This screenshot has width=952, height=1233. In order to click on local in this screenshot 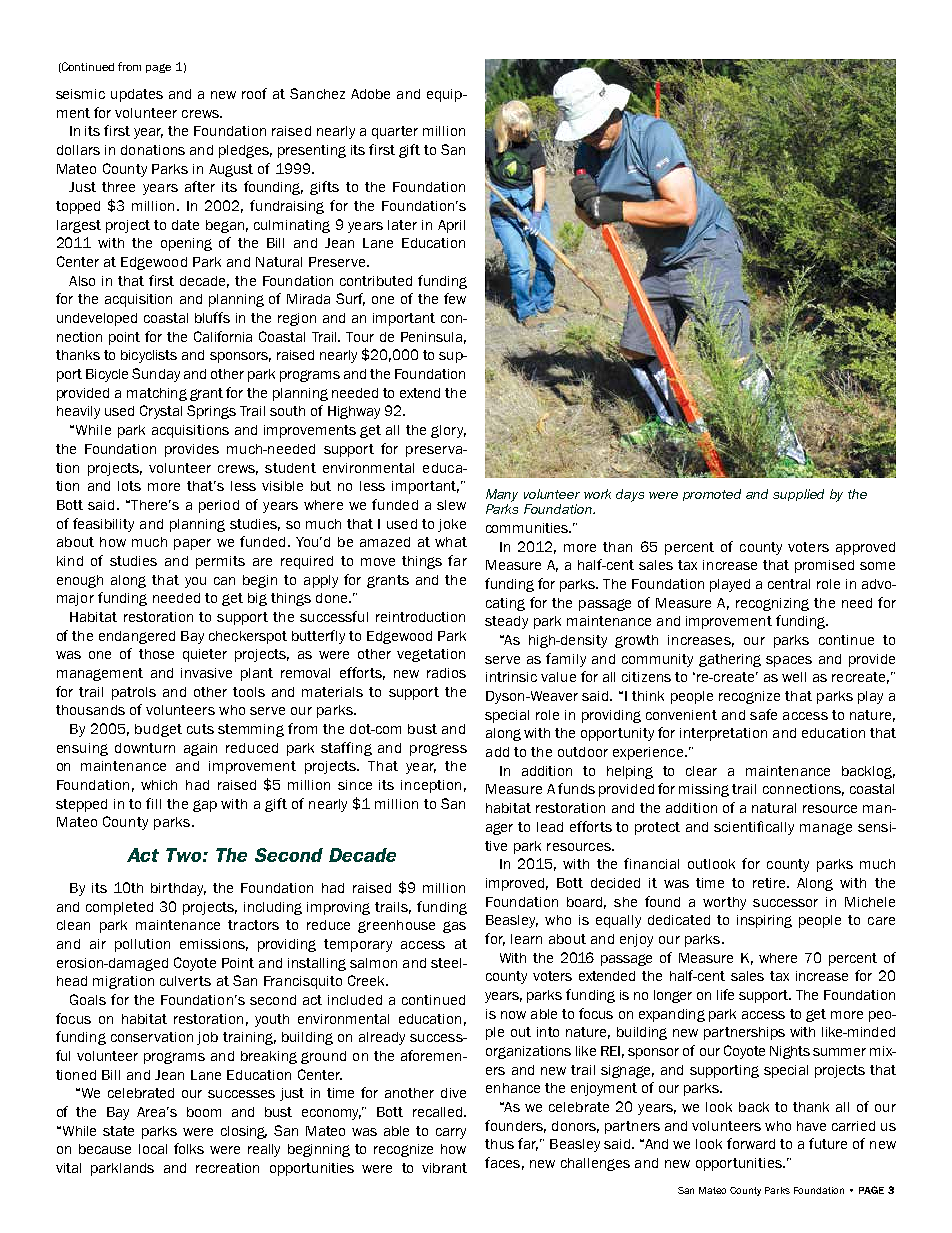, I will do `click(153, 1149)`.
